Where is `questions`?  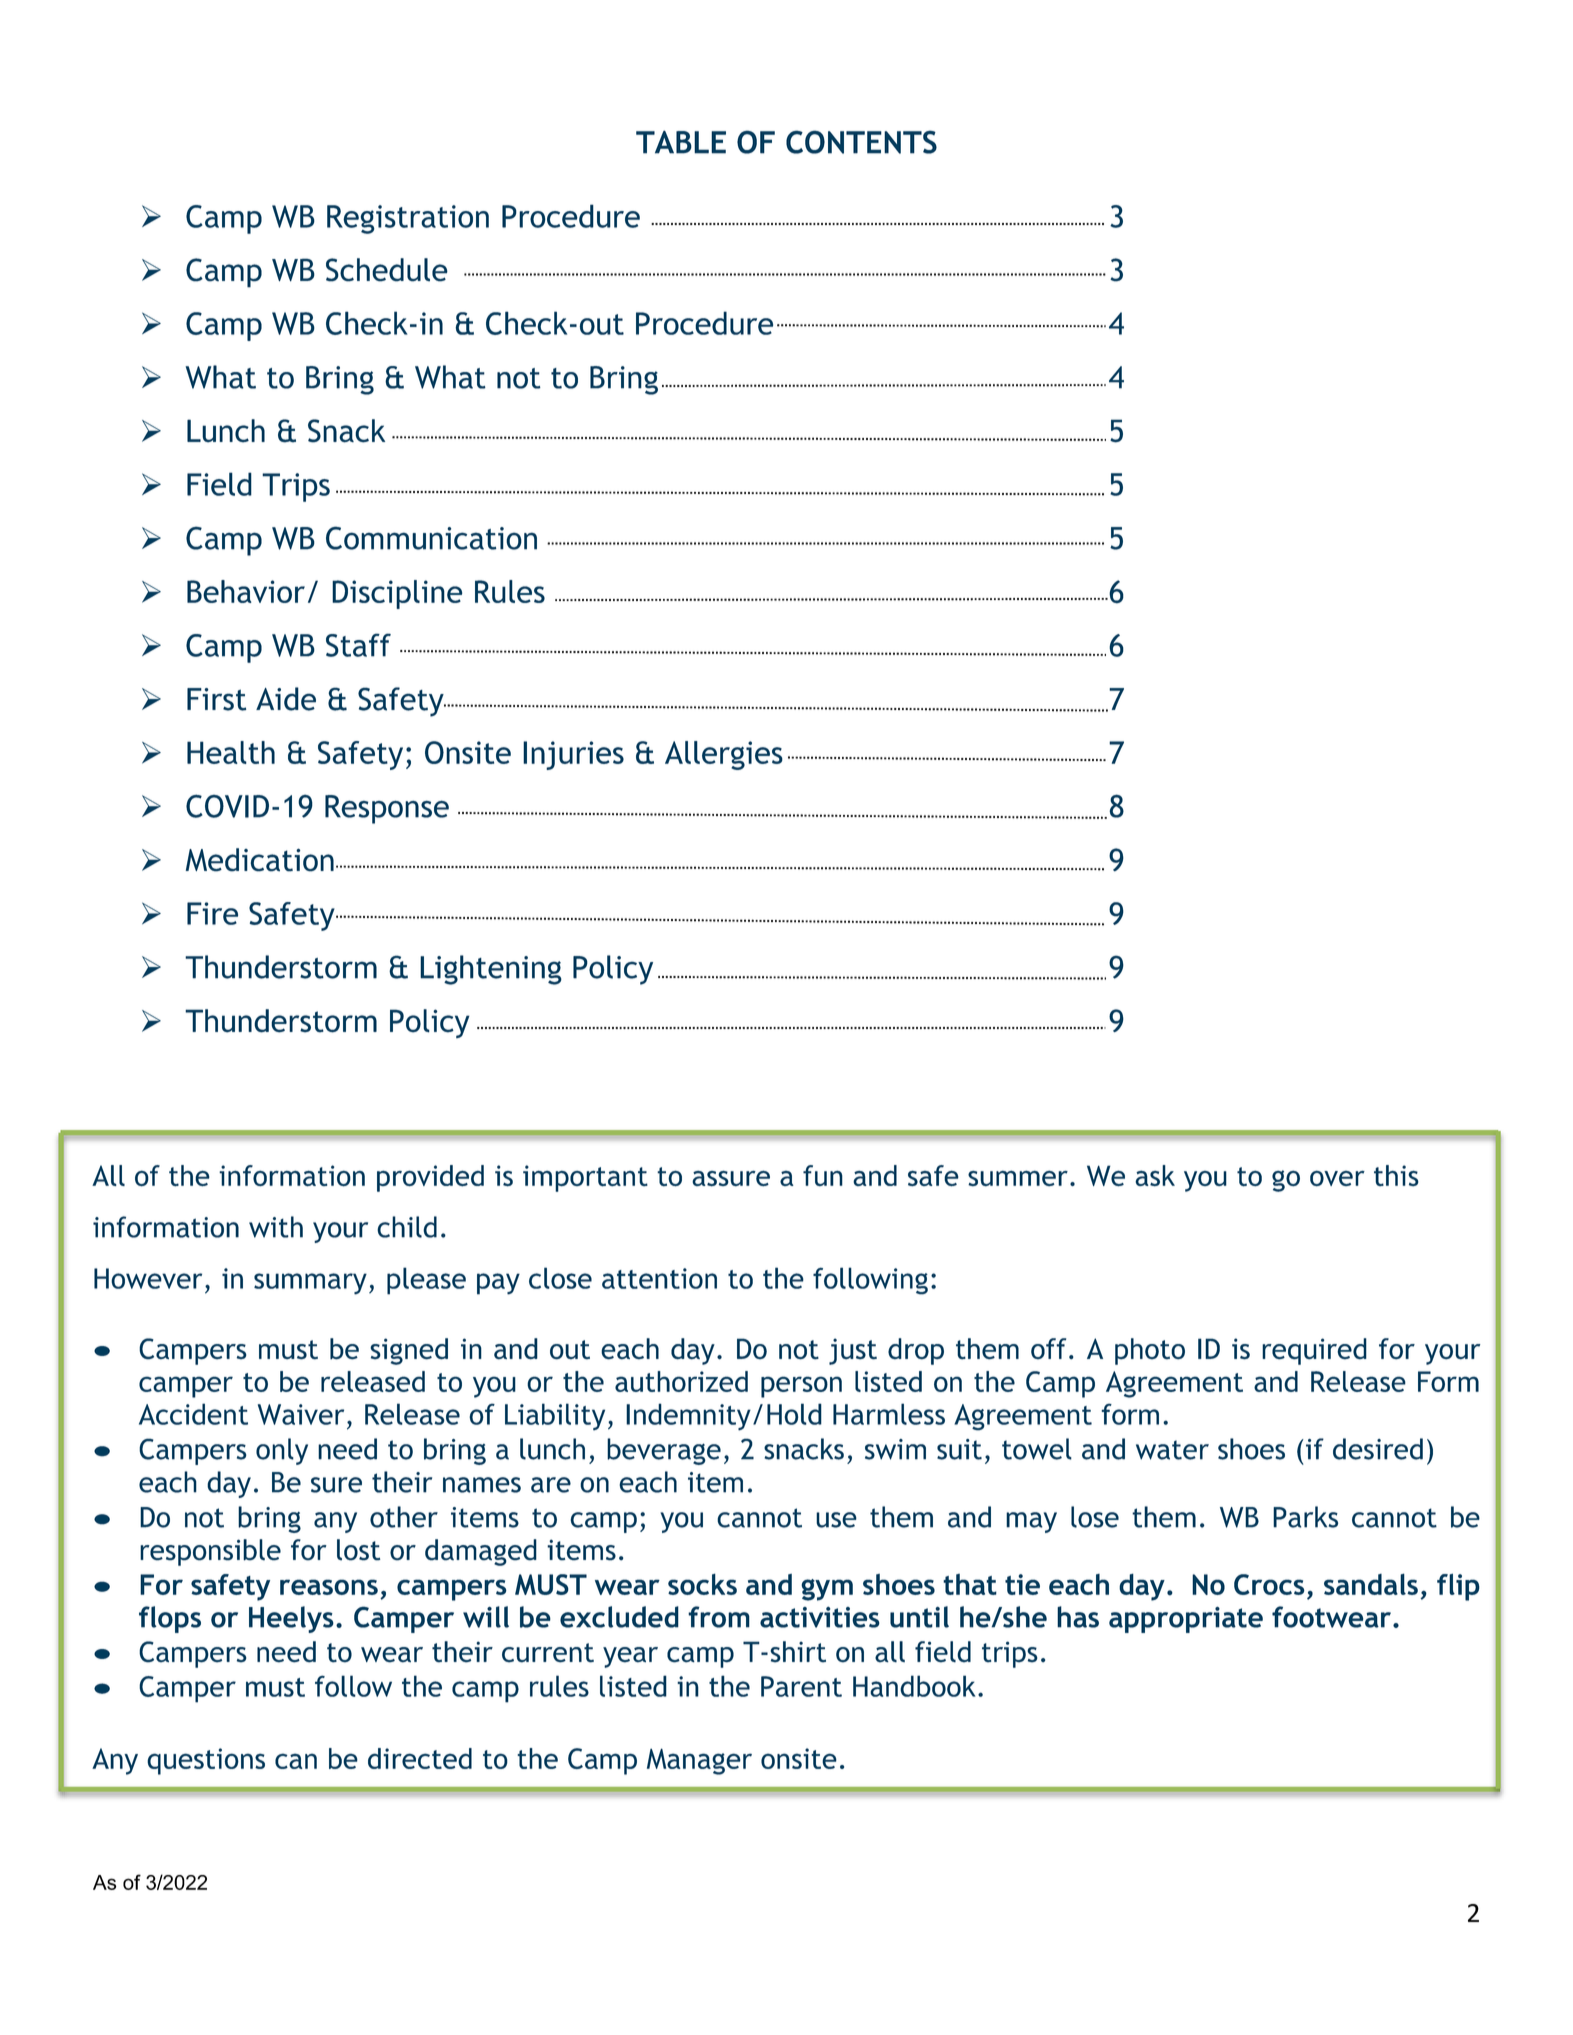
questions is located at coordinates (206, 1761).
